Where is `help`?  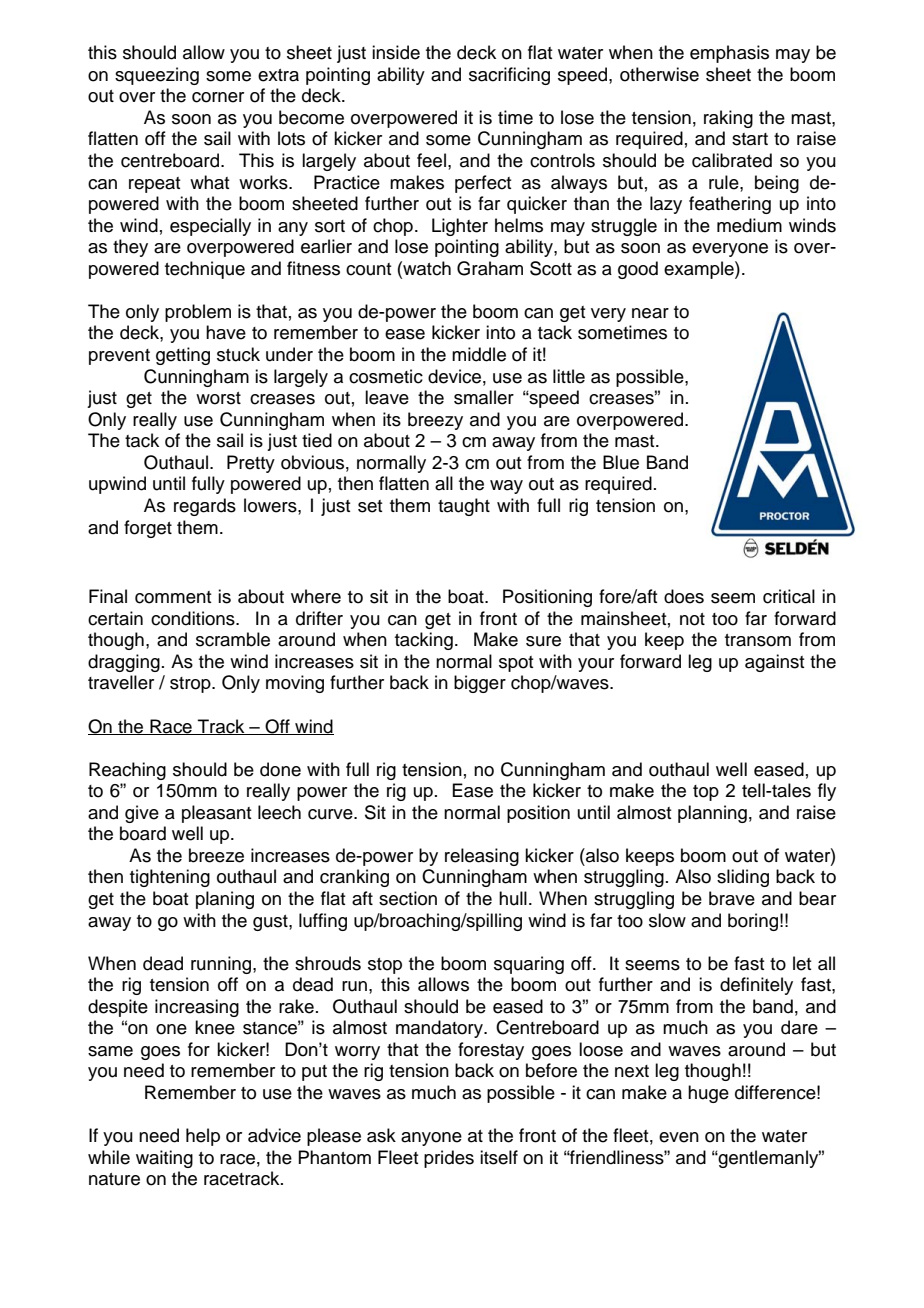 help is located at coordinates (203, 1137).
